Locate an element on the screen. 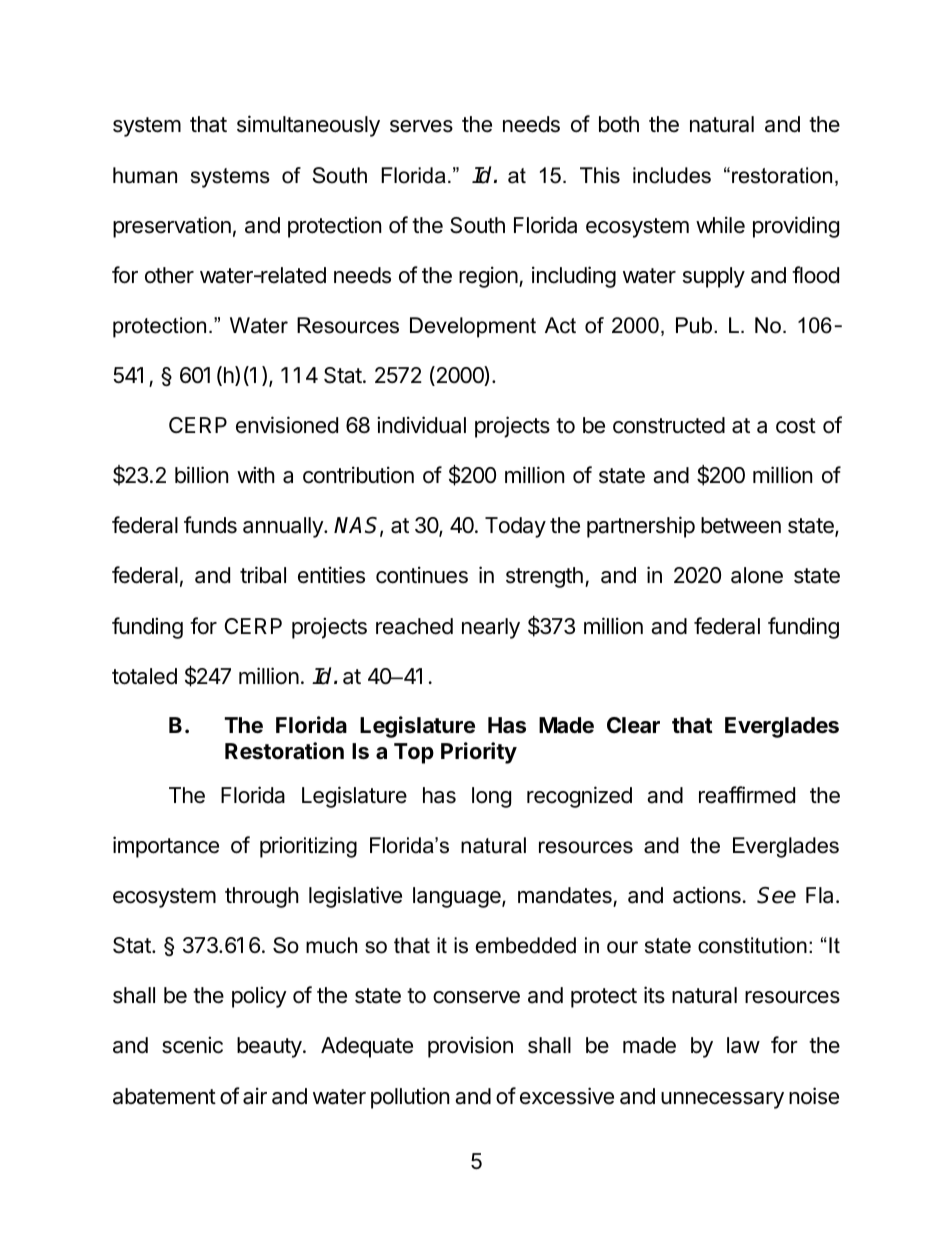 This screenshot has width=952, height=1233. serves is located at coordinates (421, 126).
